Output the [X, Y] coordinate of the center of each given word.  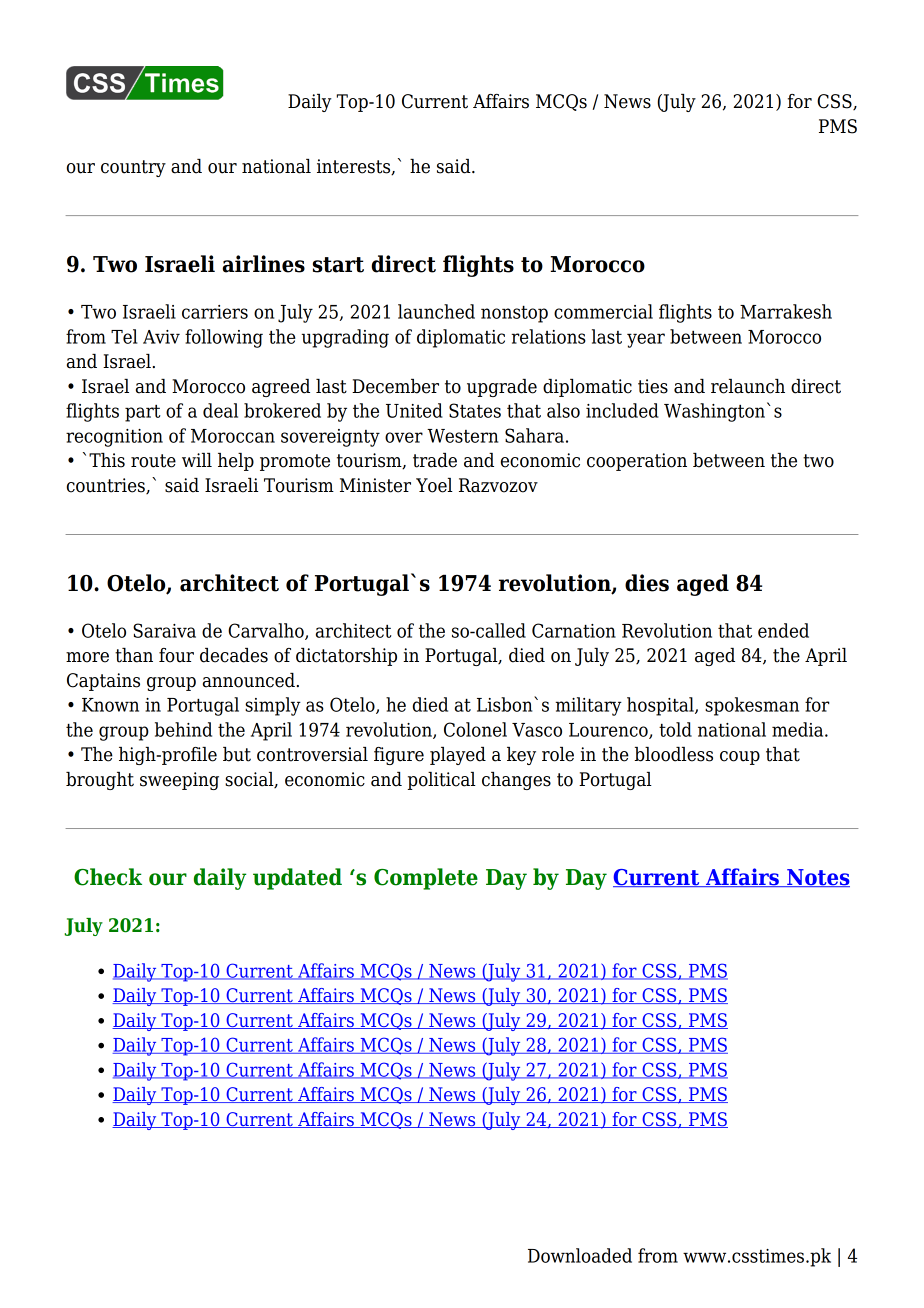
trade [435, 460]
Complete [426, 879]
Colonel [475, 729]
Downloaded [580, 1255]
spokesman [752, 706]
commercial [603, 311]
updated [297, 879]
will [197, 460]
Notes [817, 878]
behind [183, 729]
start [338, 265]
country [133, 168]
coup [740, 758]
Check [108, 877]
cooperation [637, 462]
